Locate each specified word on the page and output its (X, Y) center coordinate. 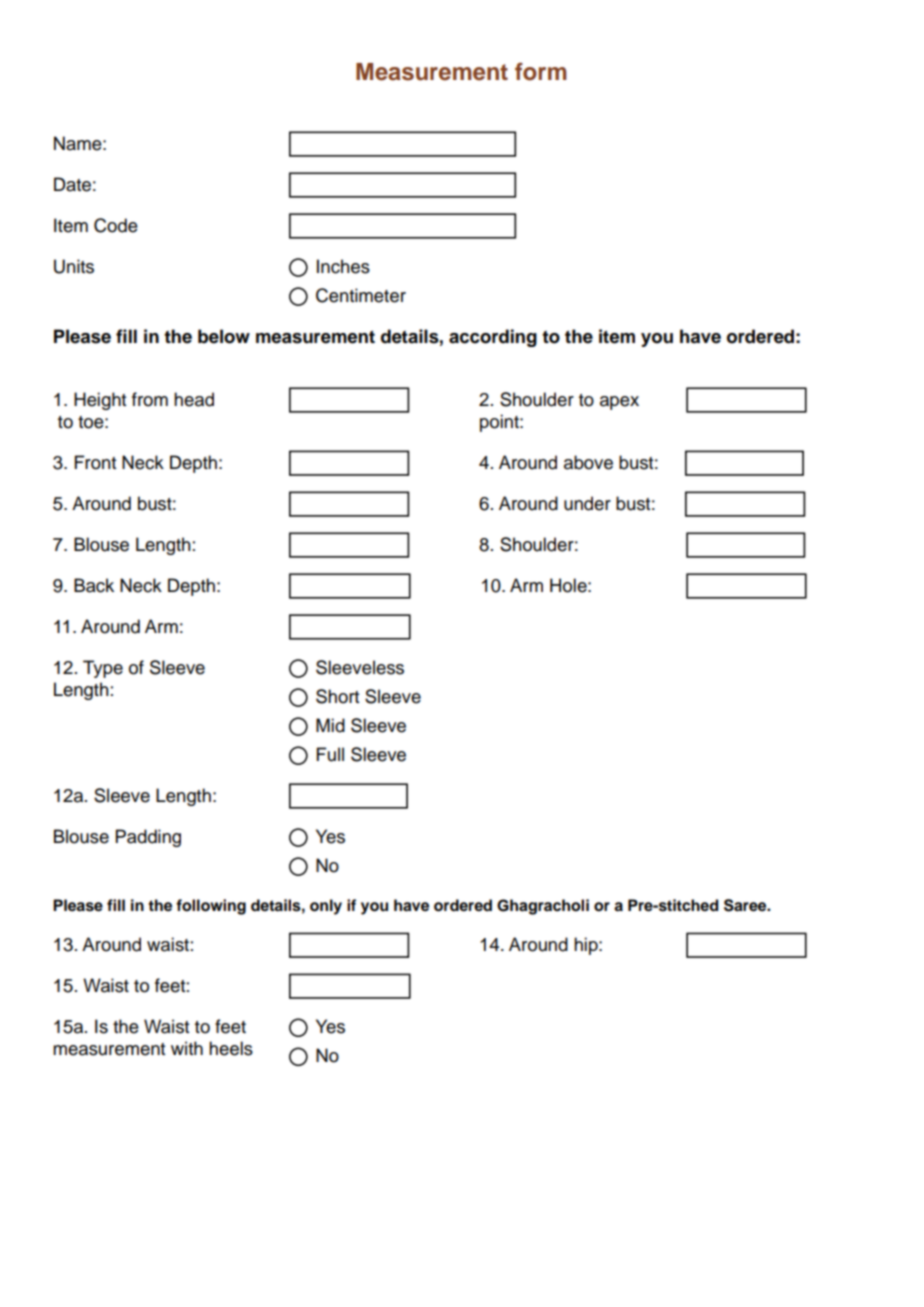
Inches (343, 266)
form (541, 71)
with (187, 1048)
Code (116, 225)
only (326, 907)
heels (231, 1048)
